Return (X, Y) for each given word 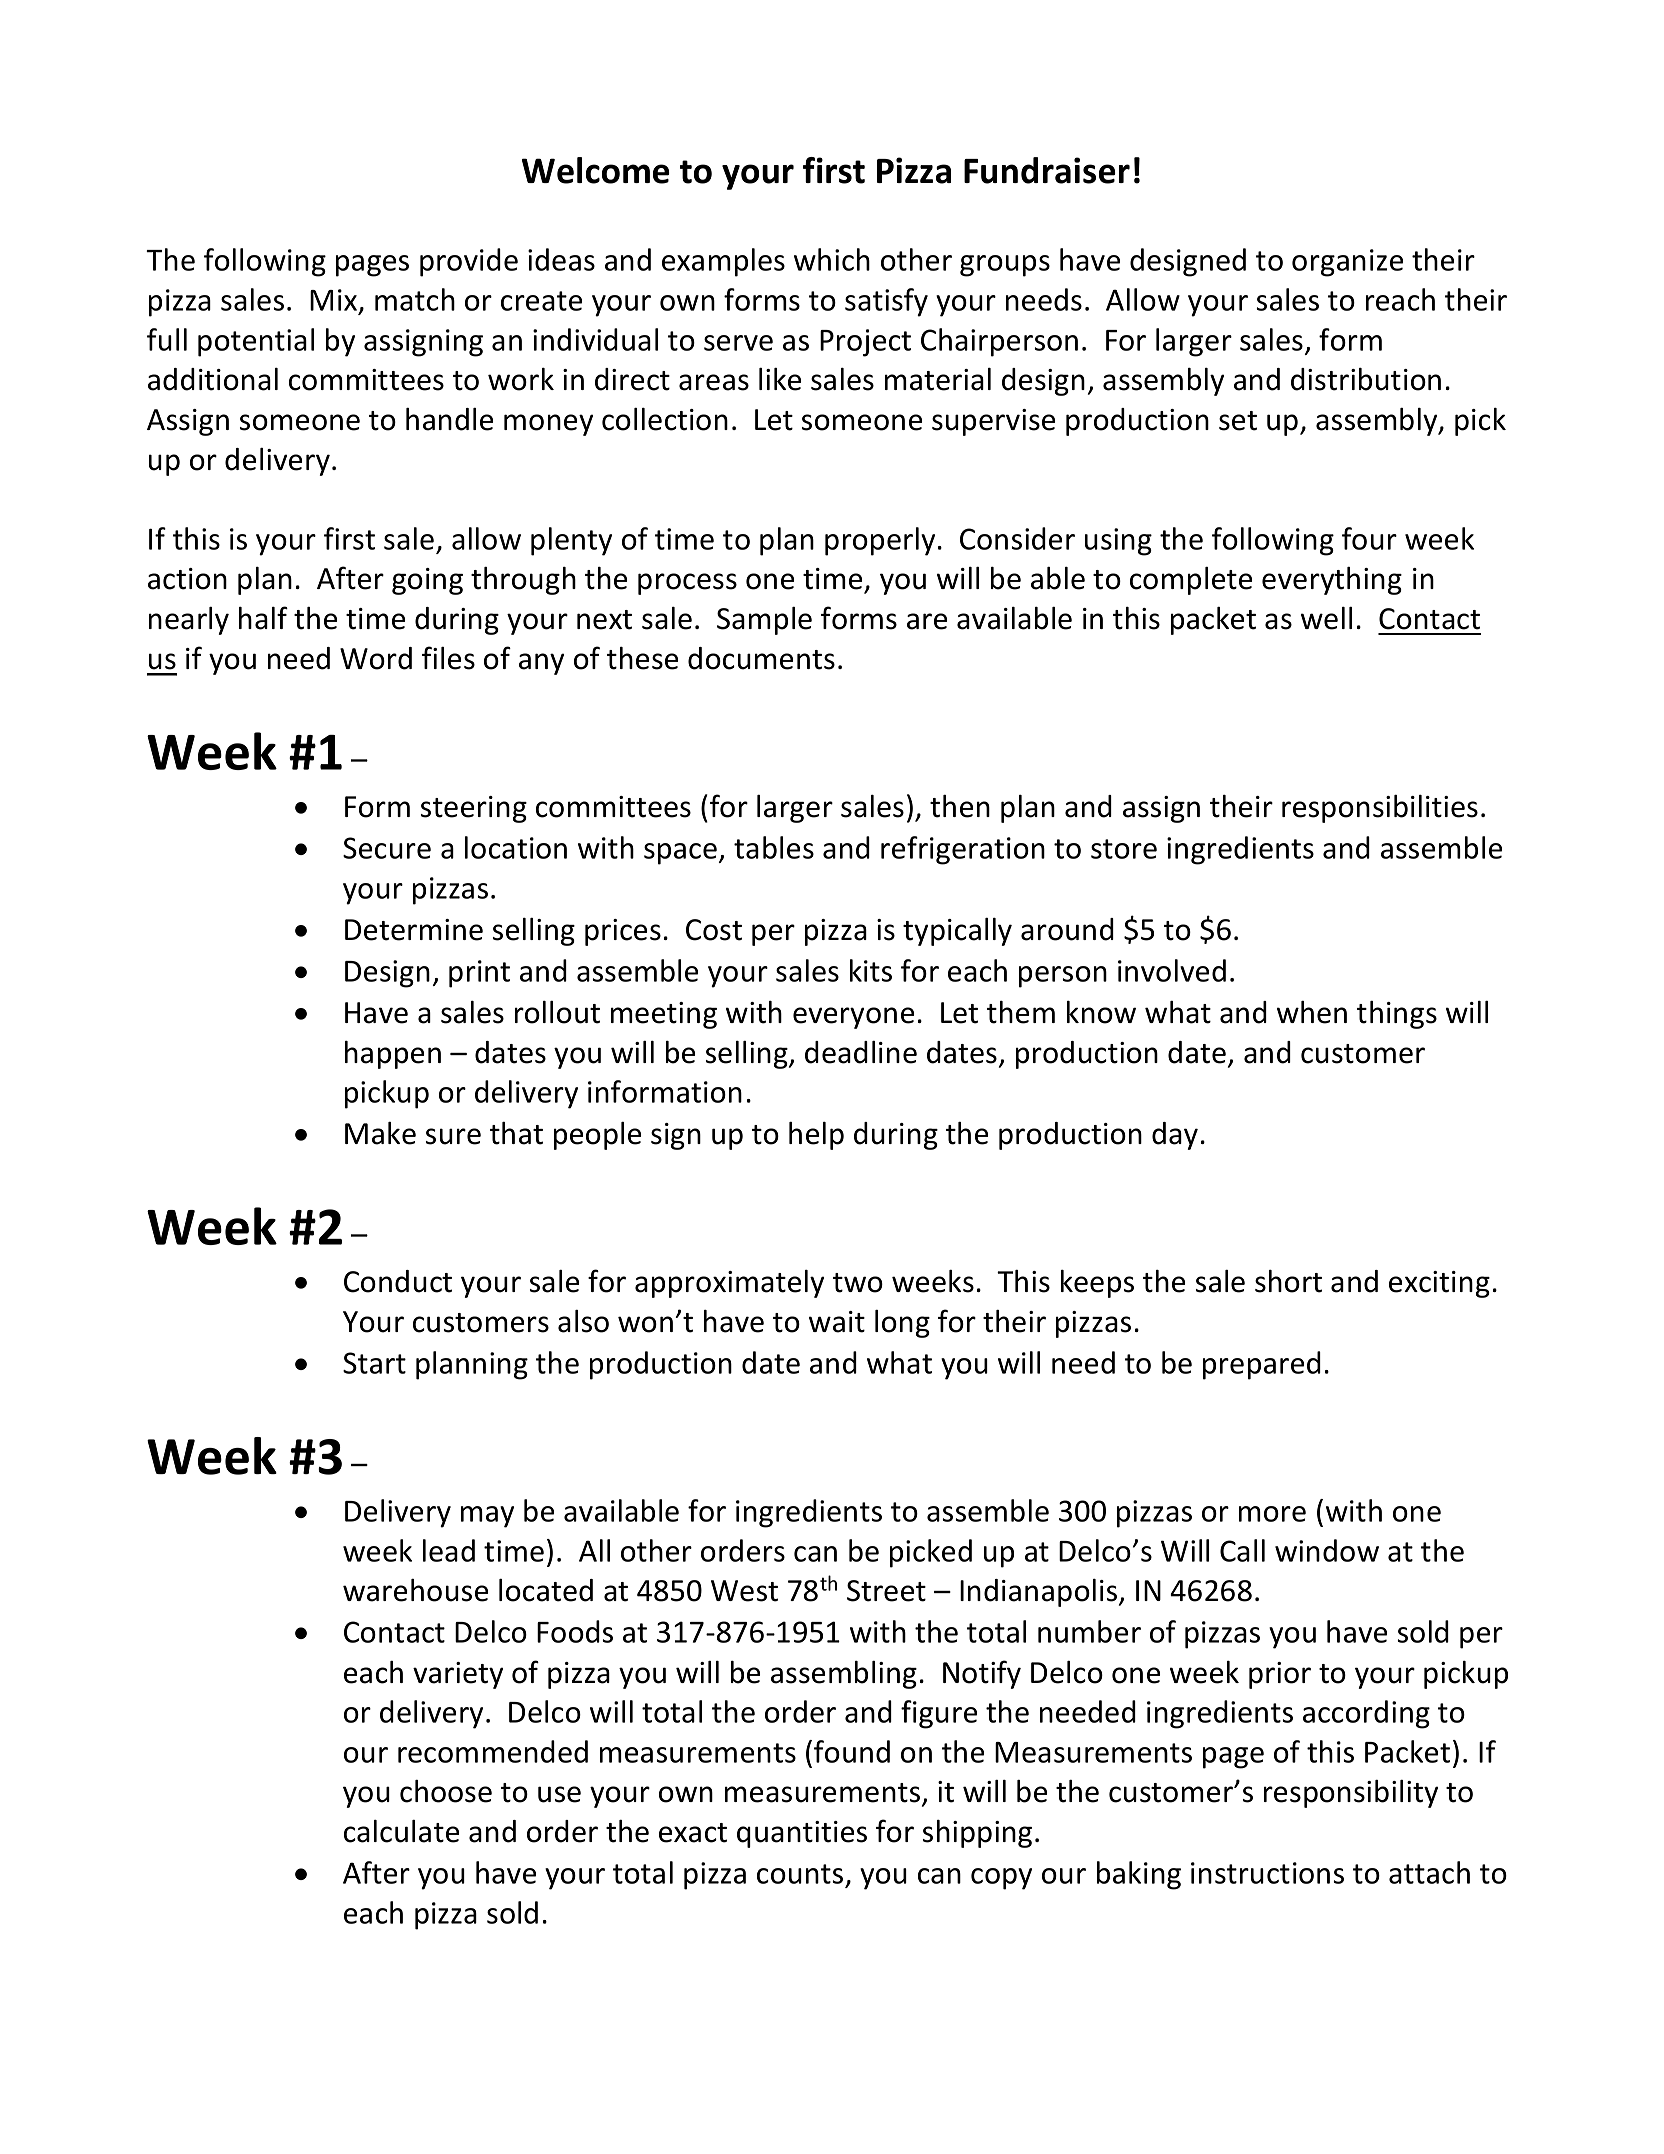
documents (761, 658)
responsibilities (1380, 809)
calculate (401, 1831)
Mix (335, 301)
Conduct (398, 1281)
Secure (387, 848)
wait (837, 1322)
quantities (802, 1834)
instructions (1267, 1873)
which (832, 259)
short (1288, 1281)
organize (1347, 263)
